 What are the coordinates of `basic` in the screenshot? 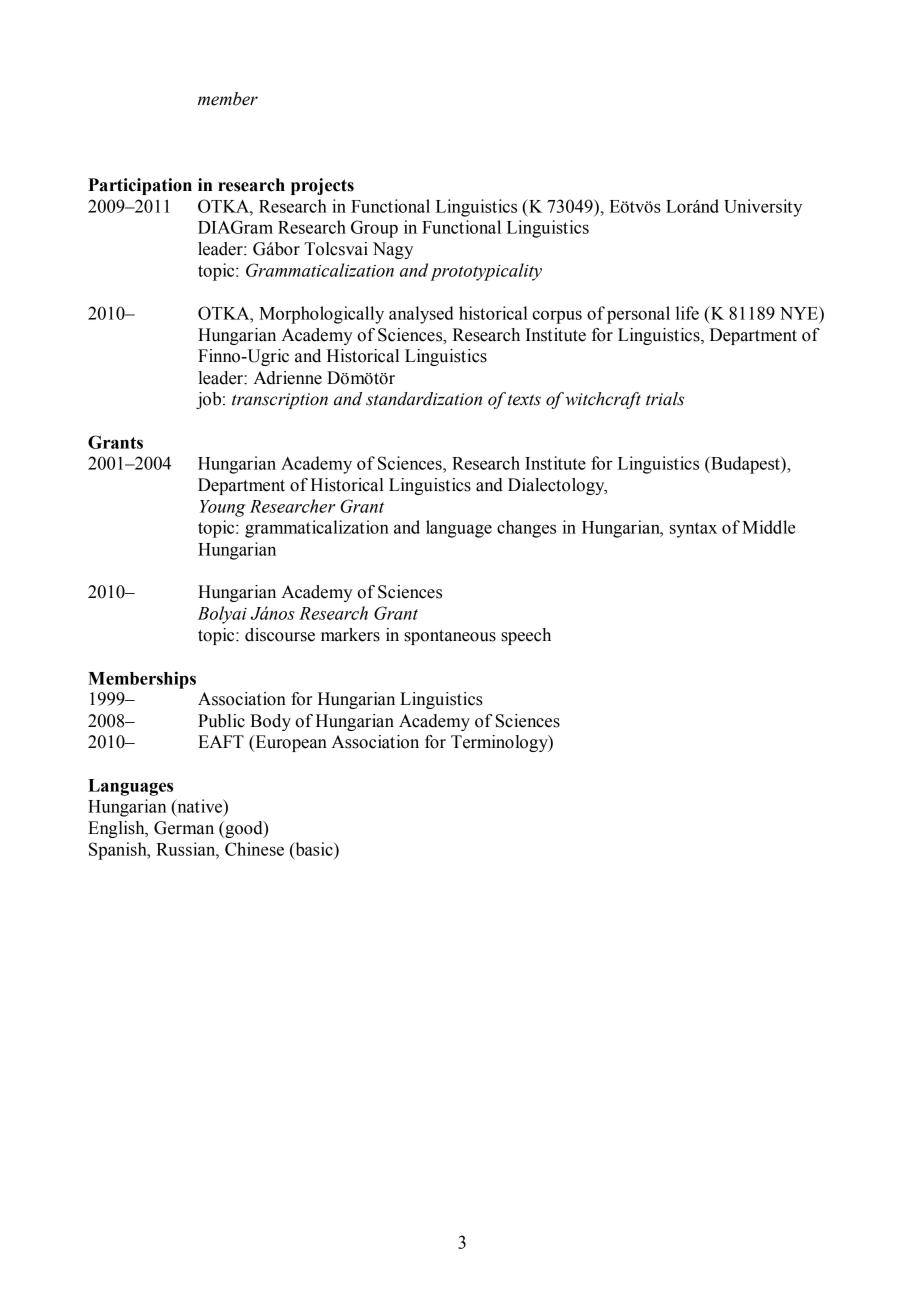 It's located at (314, 850).
